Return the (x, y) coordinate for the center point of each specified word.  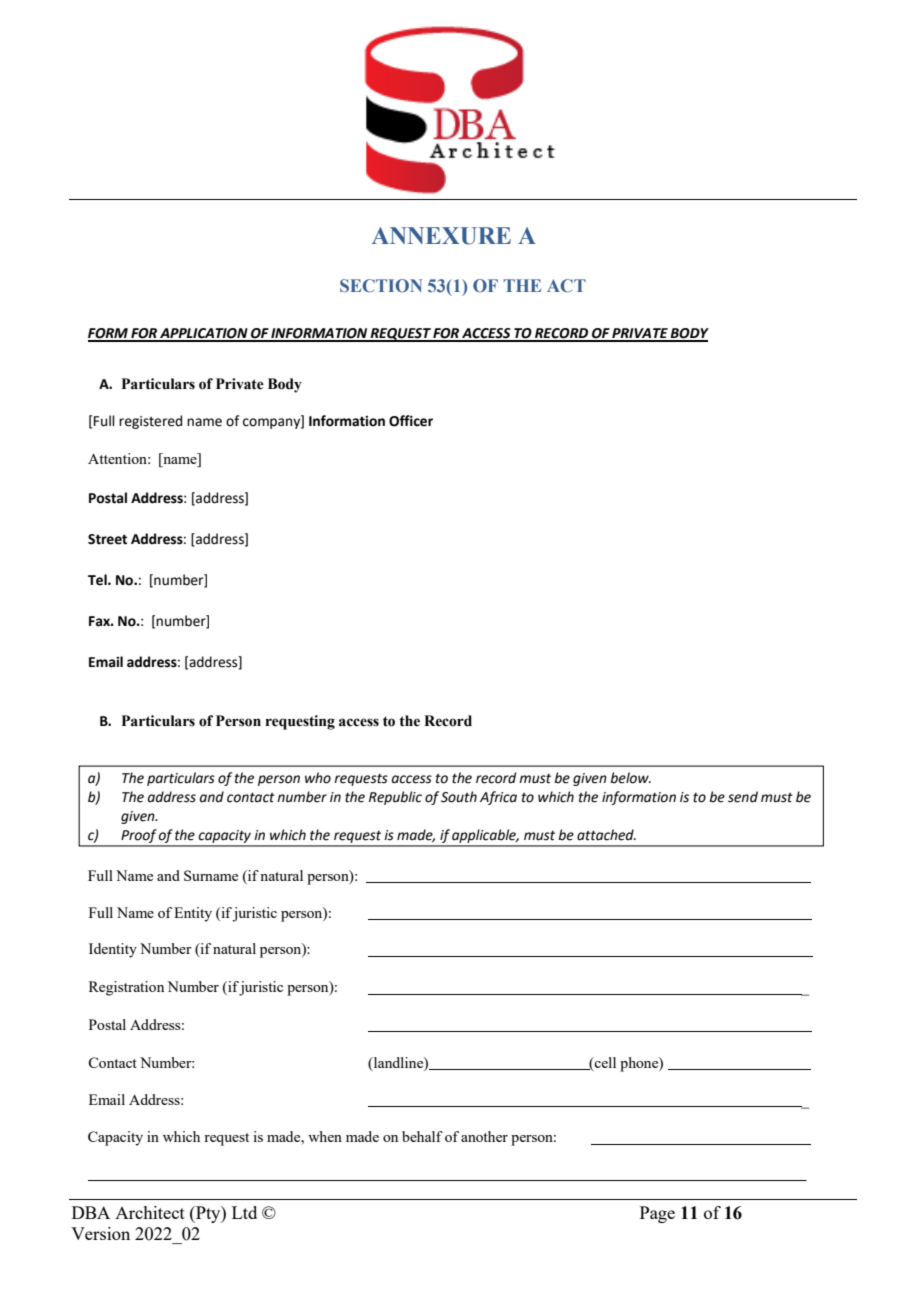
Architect (150, 1212)
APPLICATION (204, 334)
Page (657, 1214)
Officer (411, 421)
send (743, 797)
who (318, 778)
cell (604, 1064)
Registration (126, 988)
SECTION (381, 286)
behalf (422, 1136)
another (484, 1136)
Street (107, 539)
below (630, 778)
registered (150, 422)
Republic (395, 798)
